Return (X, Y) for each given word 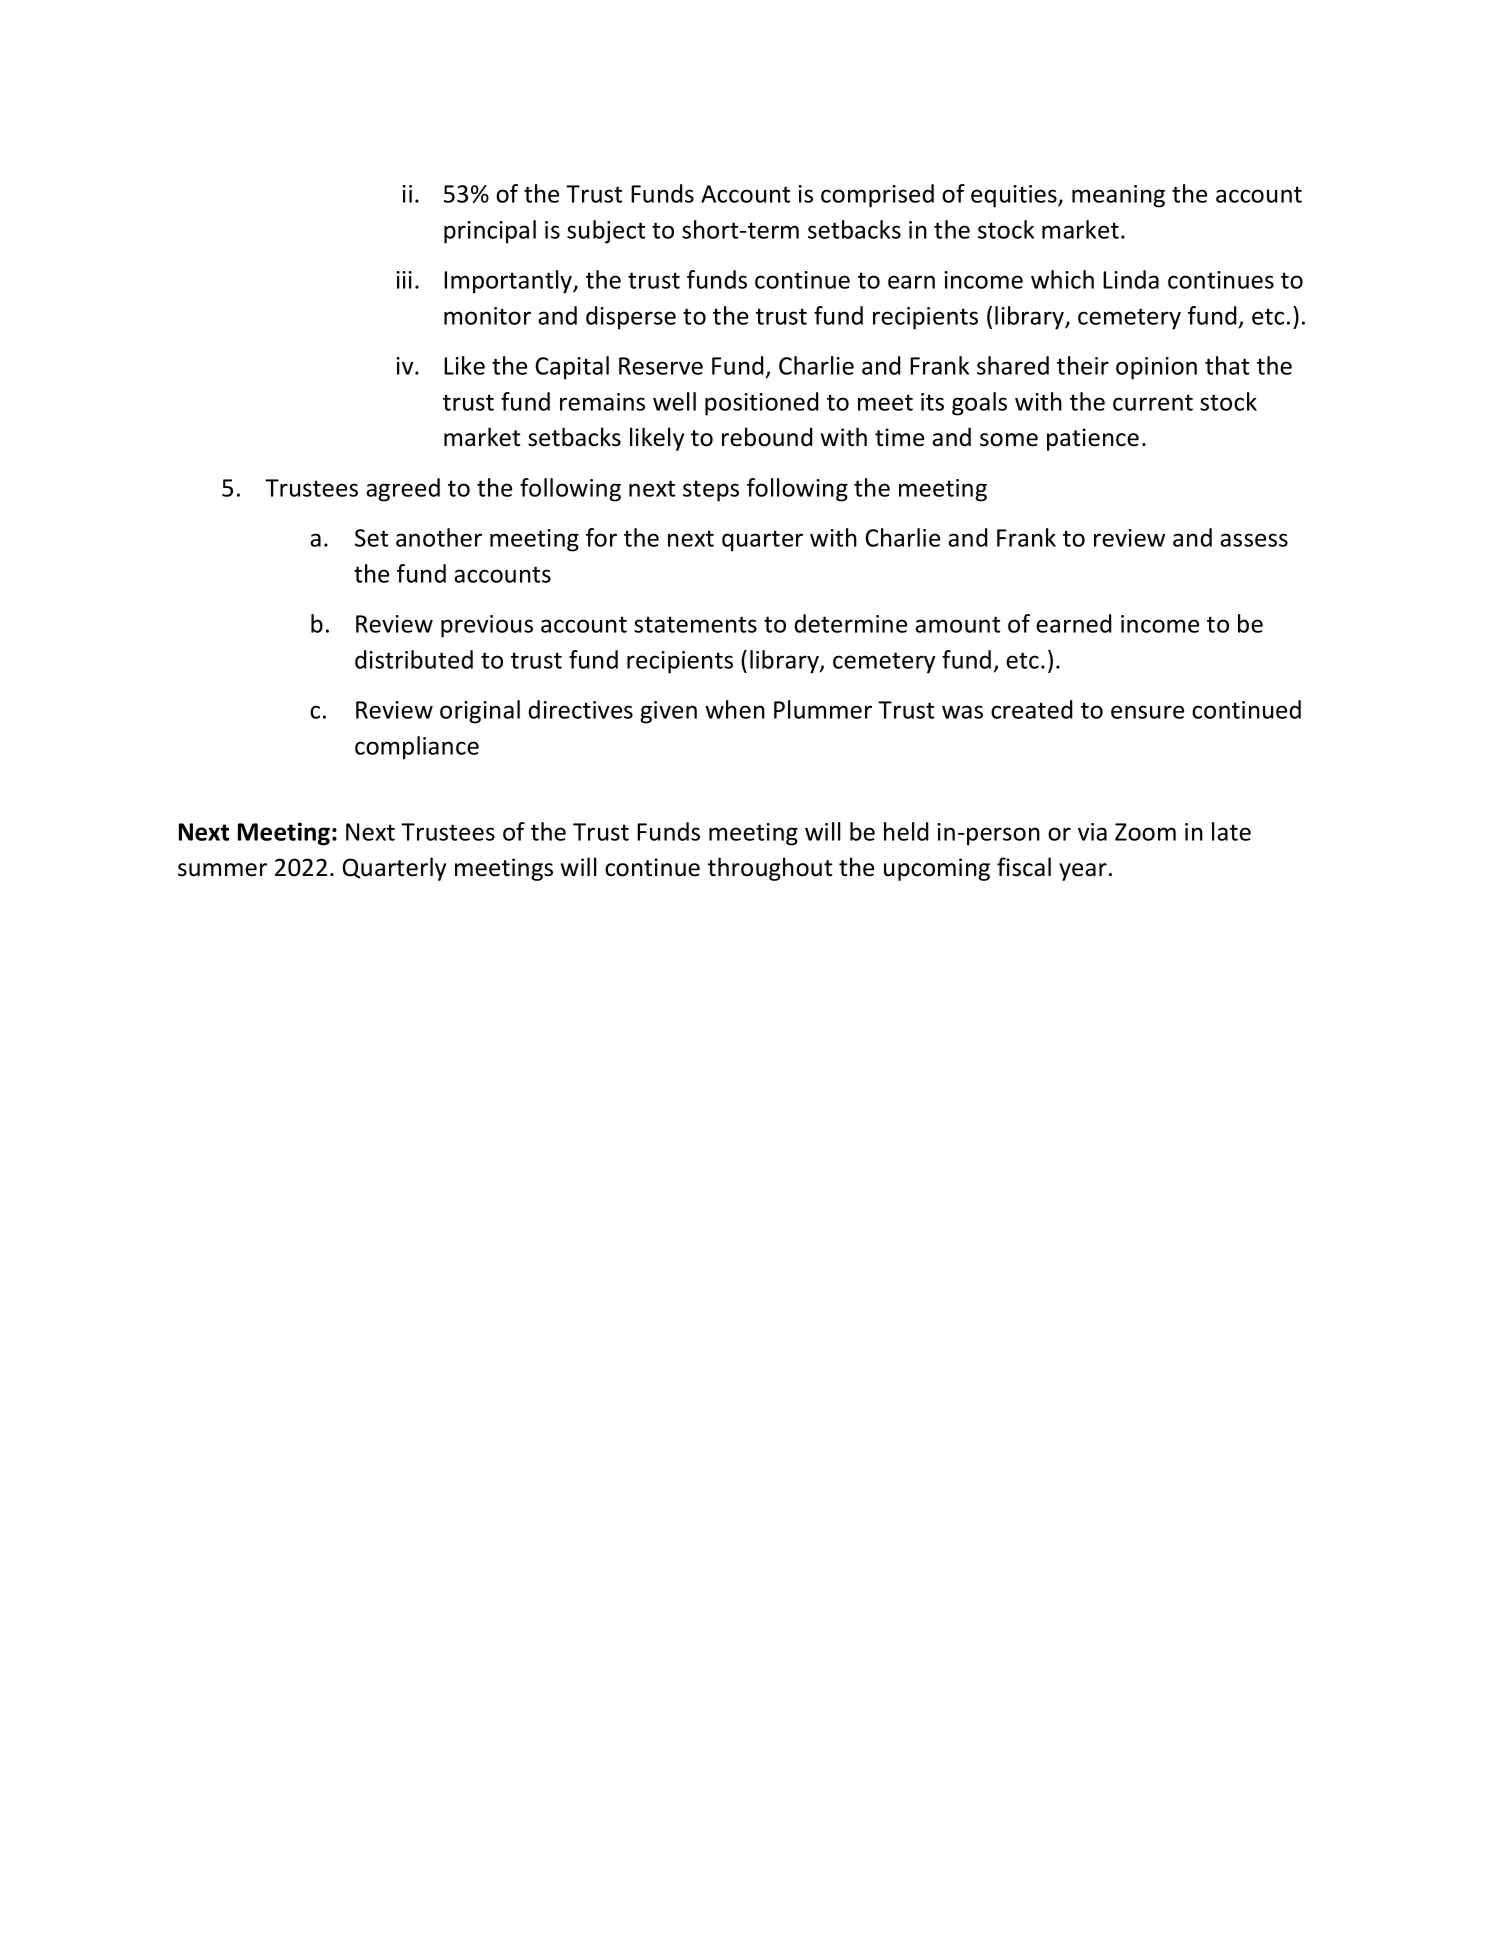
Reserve (661, 366)
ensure (1147, 712)
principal (490, 232)
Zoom (1145, 832)
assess (1254, 540)
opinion (1156, 368)
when (735, 709)
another (439, 537)
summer (222, 870)
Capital (572, 368)
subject (606, 232)
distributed (414, 659)
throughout (770, 869)
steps (711, 491)
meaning (1118, 196)
